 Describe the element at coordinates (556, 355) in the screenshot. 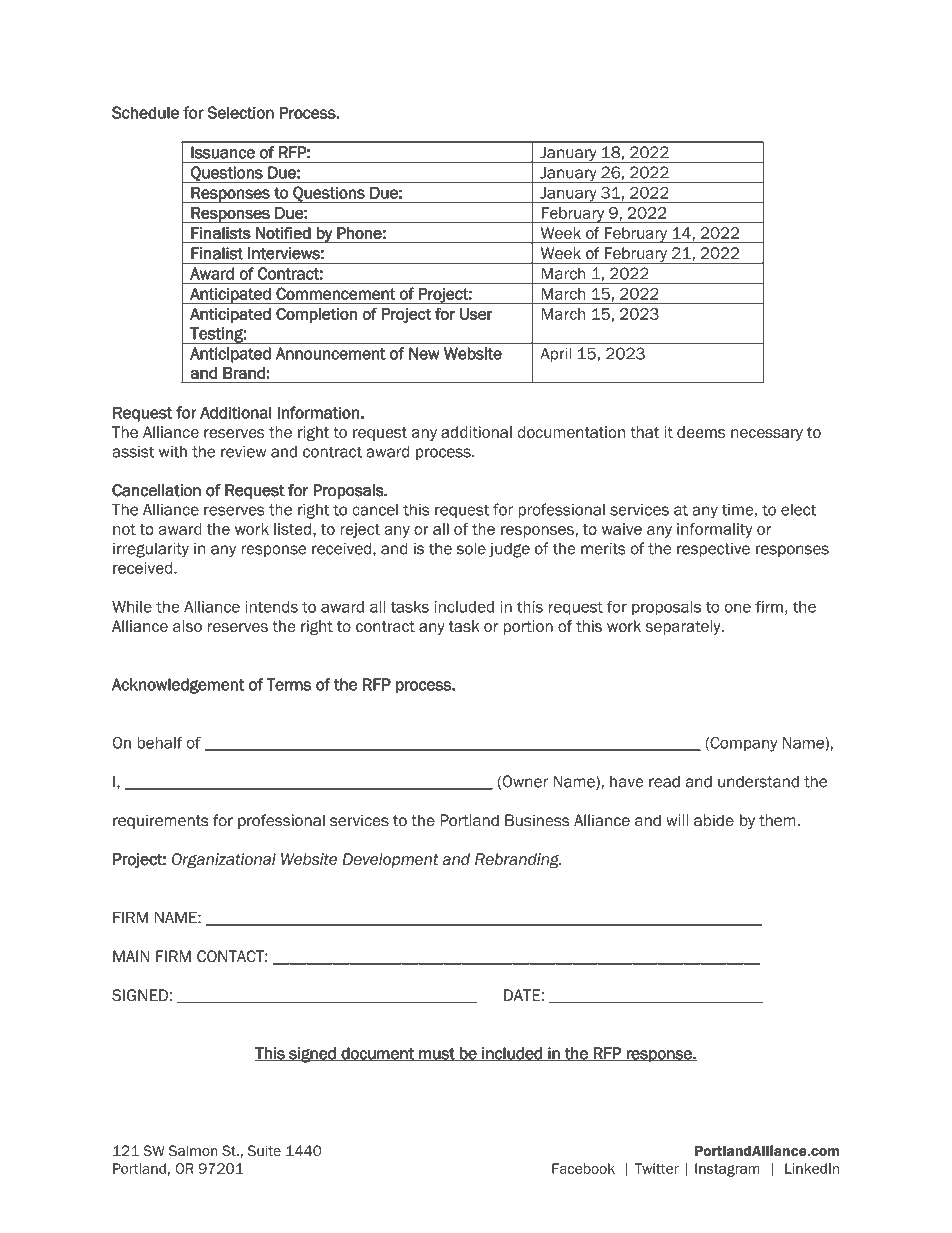

I see `April` at that location.
